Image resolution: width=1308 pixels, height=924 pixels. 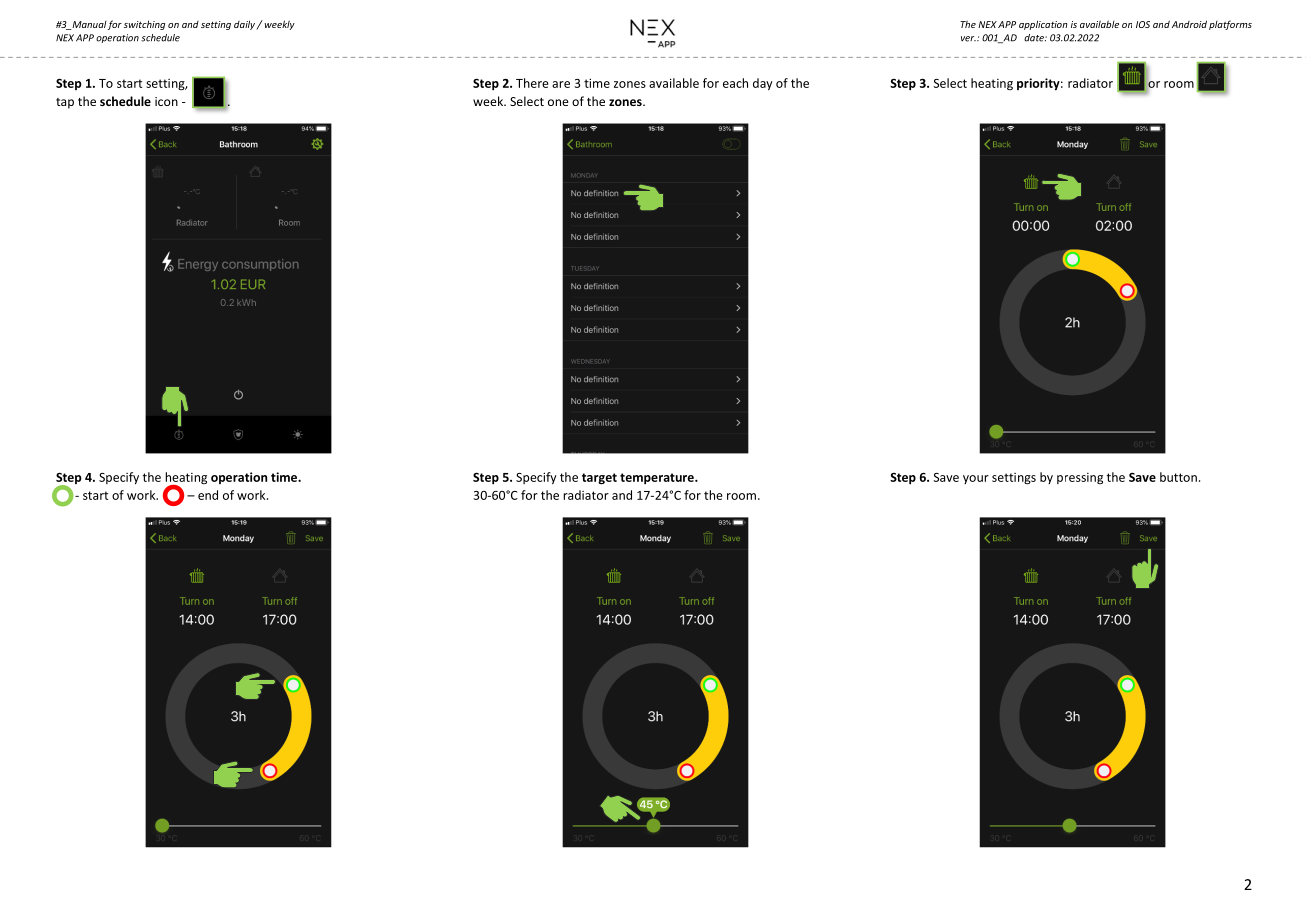 What do you see at coordinates (1043, 25) in the image?
I see `application` at bounding box center [1043, 25].
